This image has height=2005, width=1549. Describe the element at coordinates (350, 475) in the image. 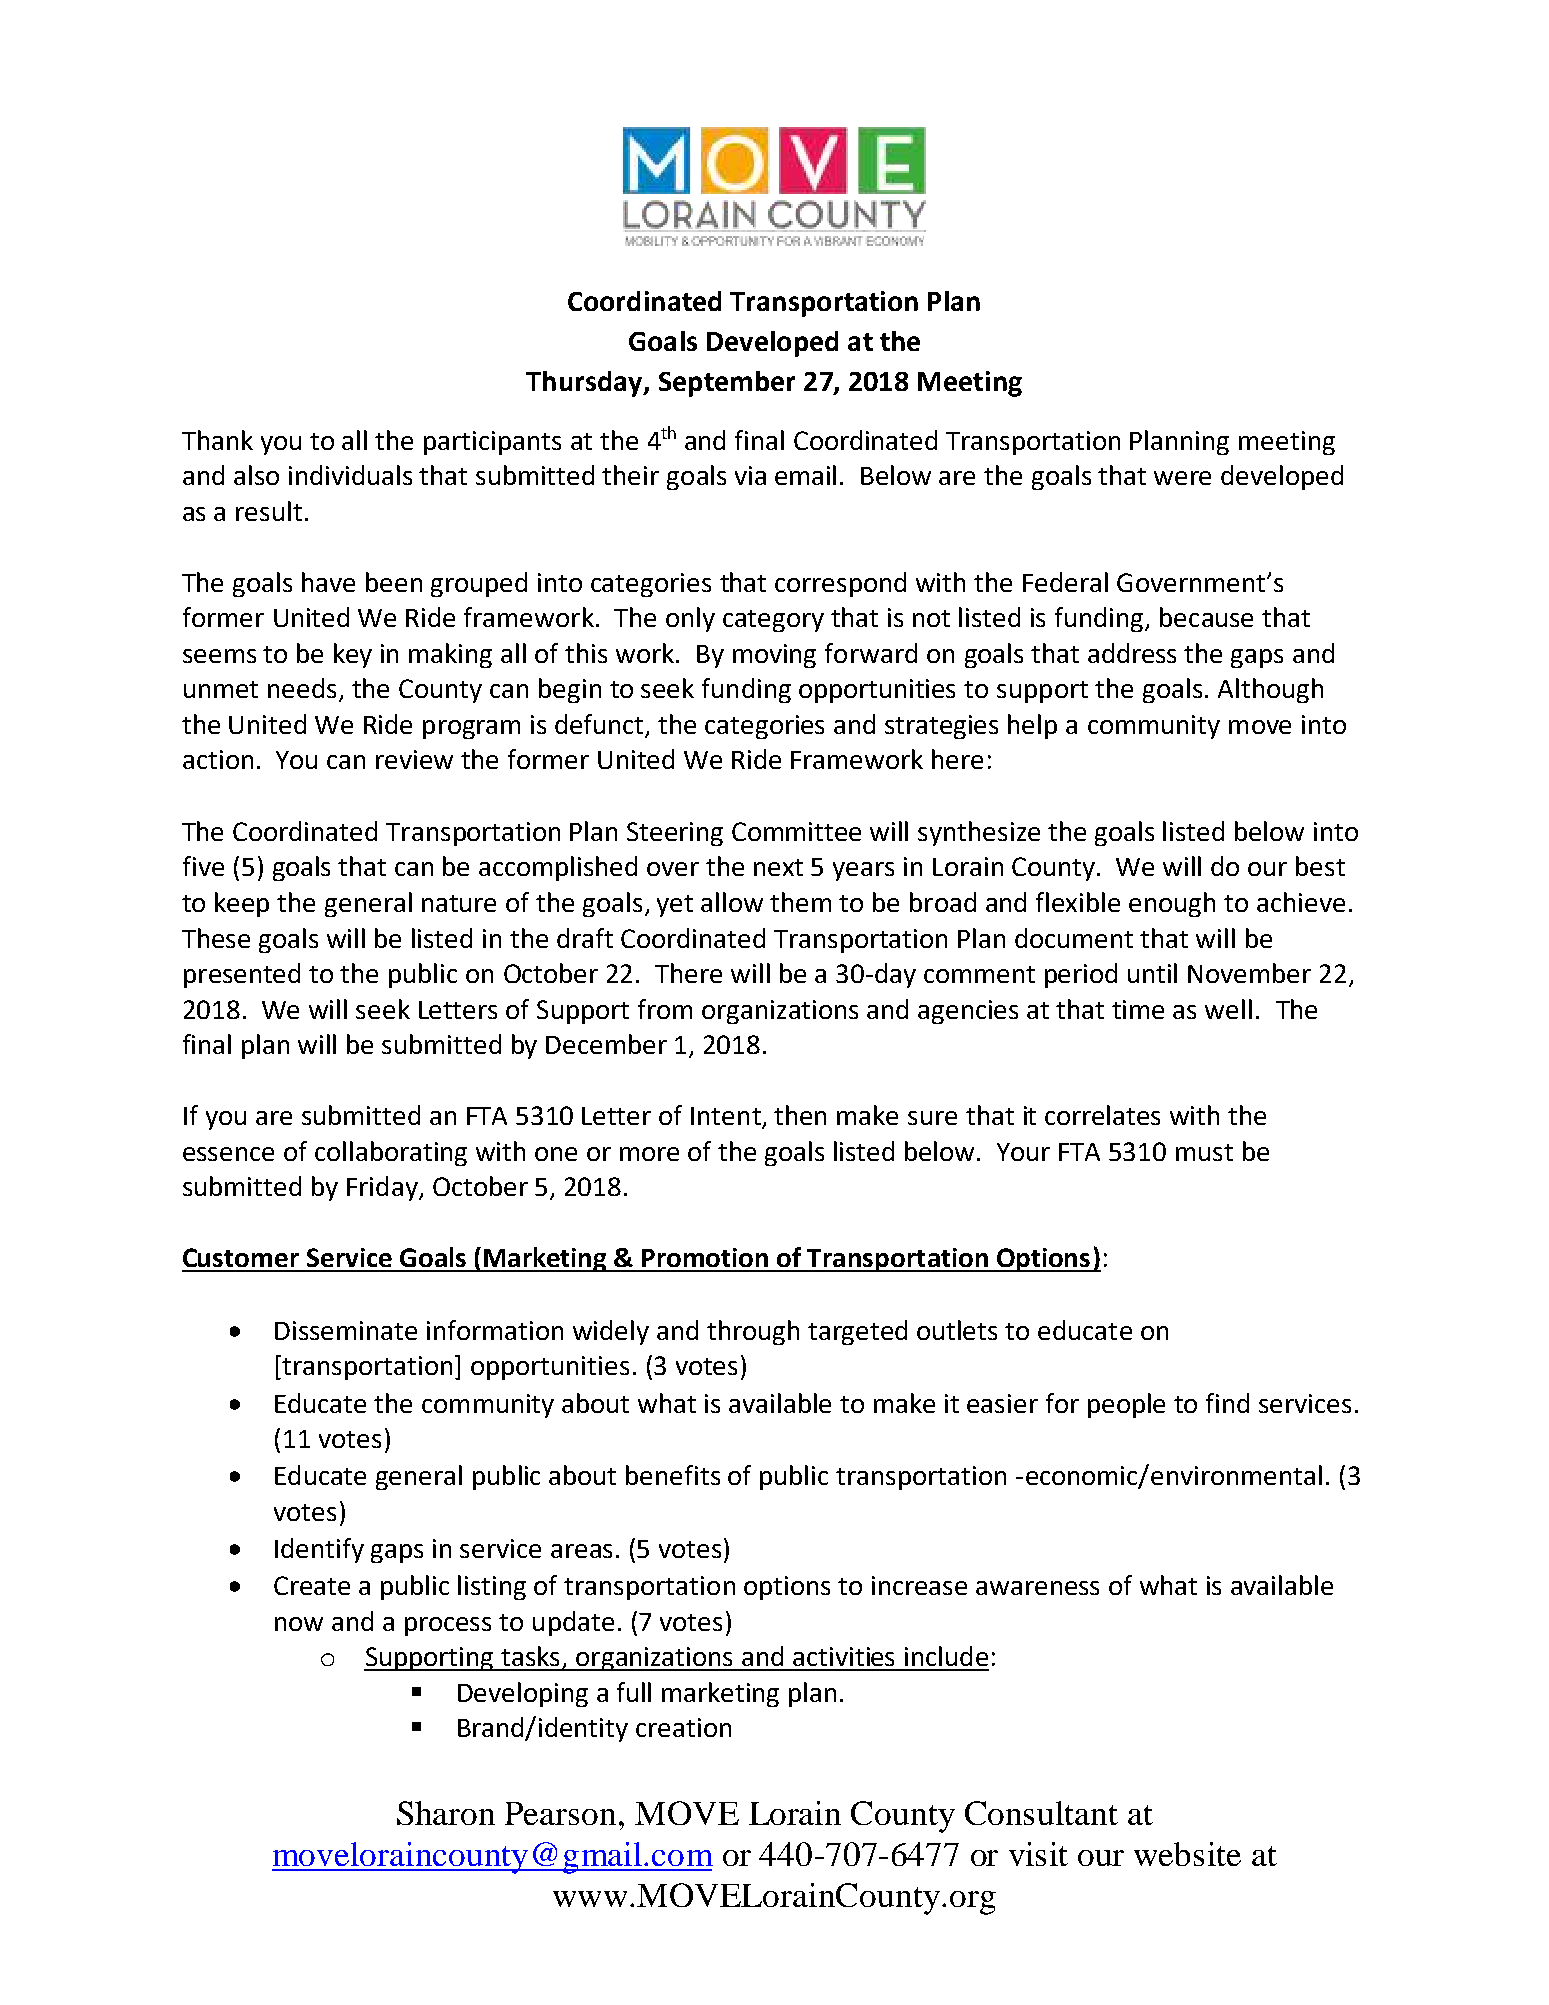

I see `individuals` at that location.
